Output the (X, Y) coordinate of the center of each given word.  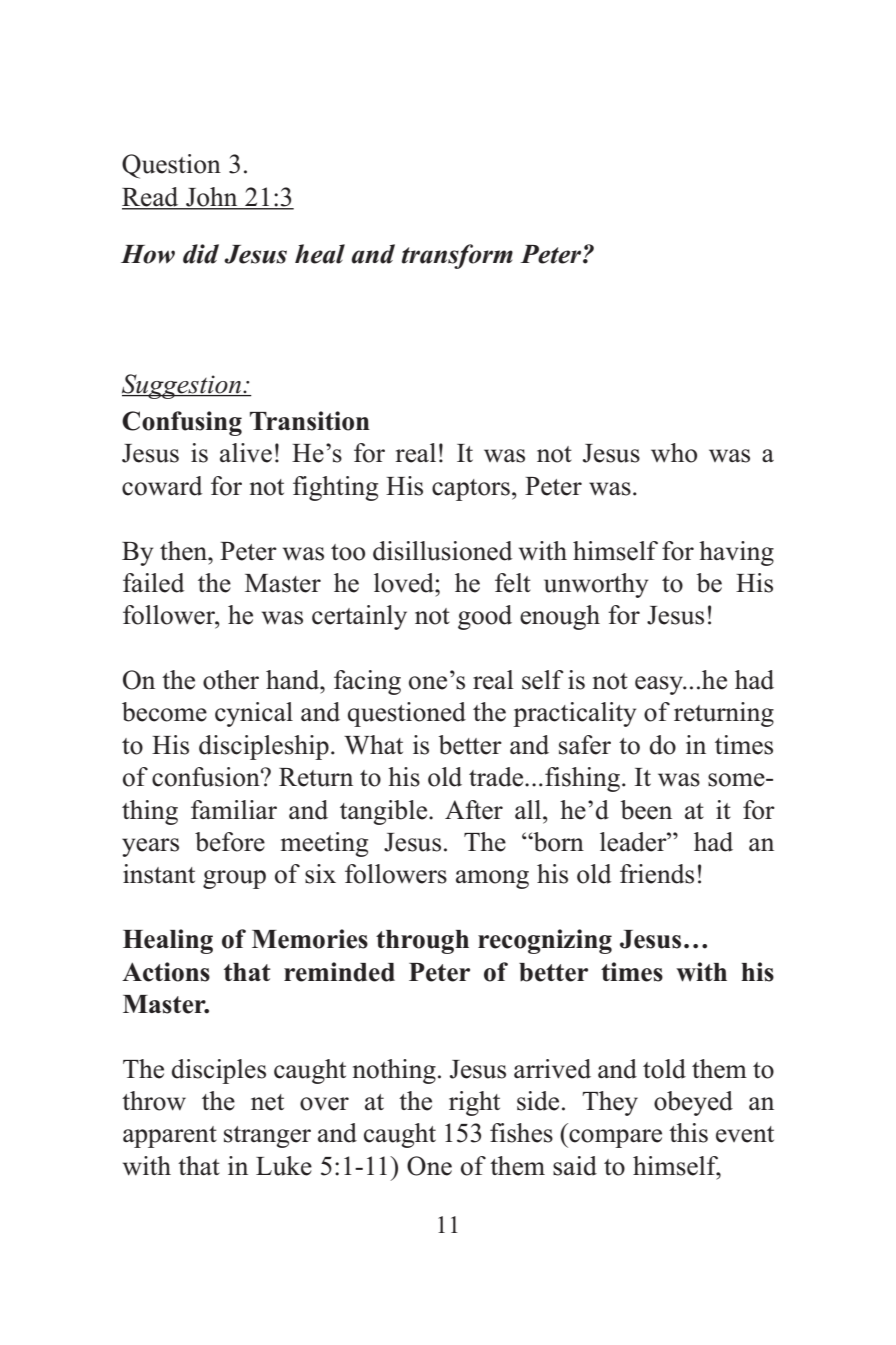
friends (657, 874)
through (422, 942)
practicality (574, 714)
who (674, 453)
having (736, 553)
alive (246, 453)
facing (367, 682)
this (688, 1133)
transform (457, 256)
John (212, 198)
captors (471, 490)
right (474, 1103)
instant (159, 874)
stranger (267, 1137)
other (231, 680)
